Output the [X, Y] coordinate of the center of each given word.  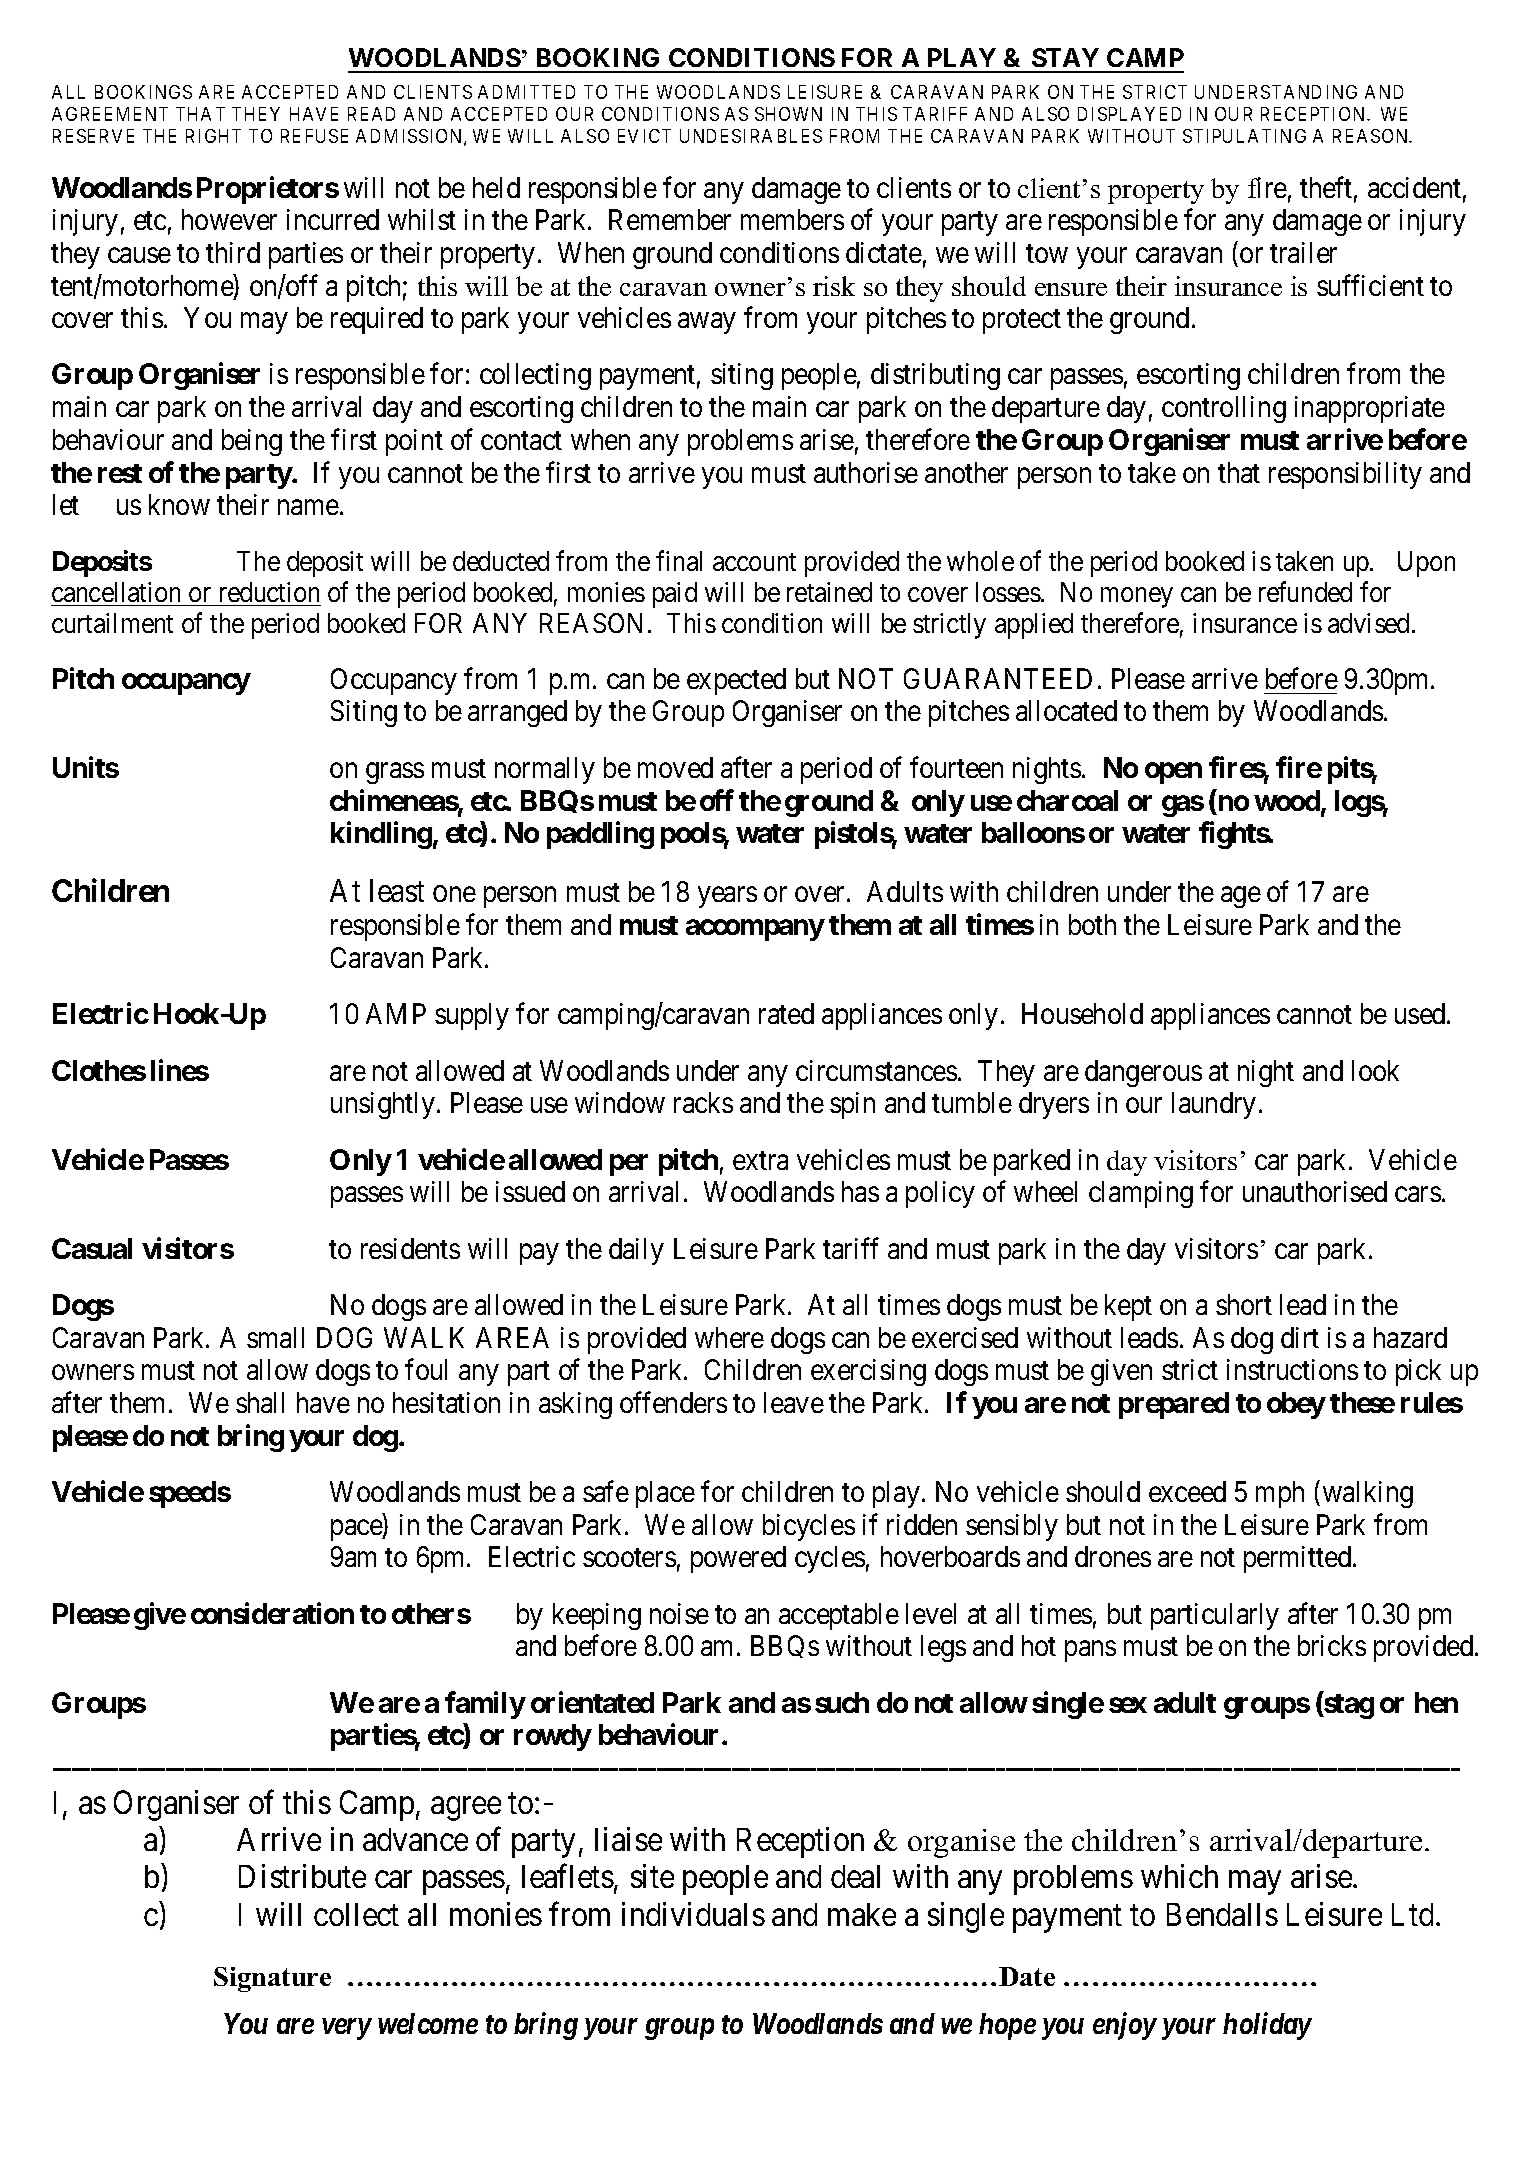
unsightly [383, 1105]
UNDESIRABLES [751, 136]
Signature [272, 1979]
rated [786, 1013]
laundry [1214, 1105]
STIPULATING [1244, 136]
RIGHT [213, 136]
